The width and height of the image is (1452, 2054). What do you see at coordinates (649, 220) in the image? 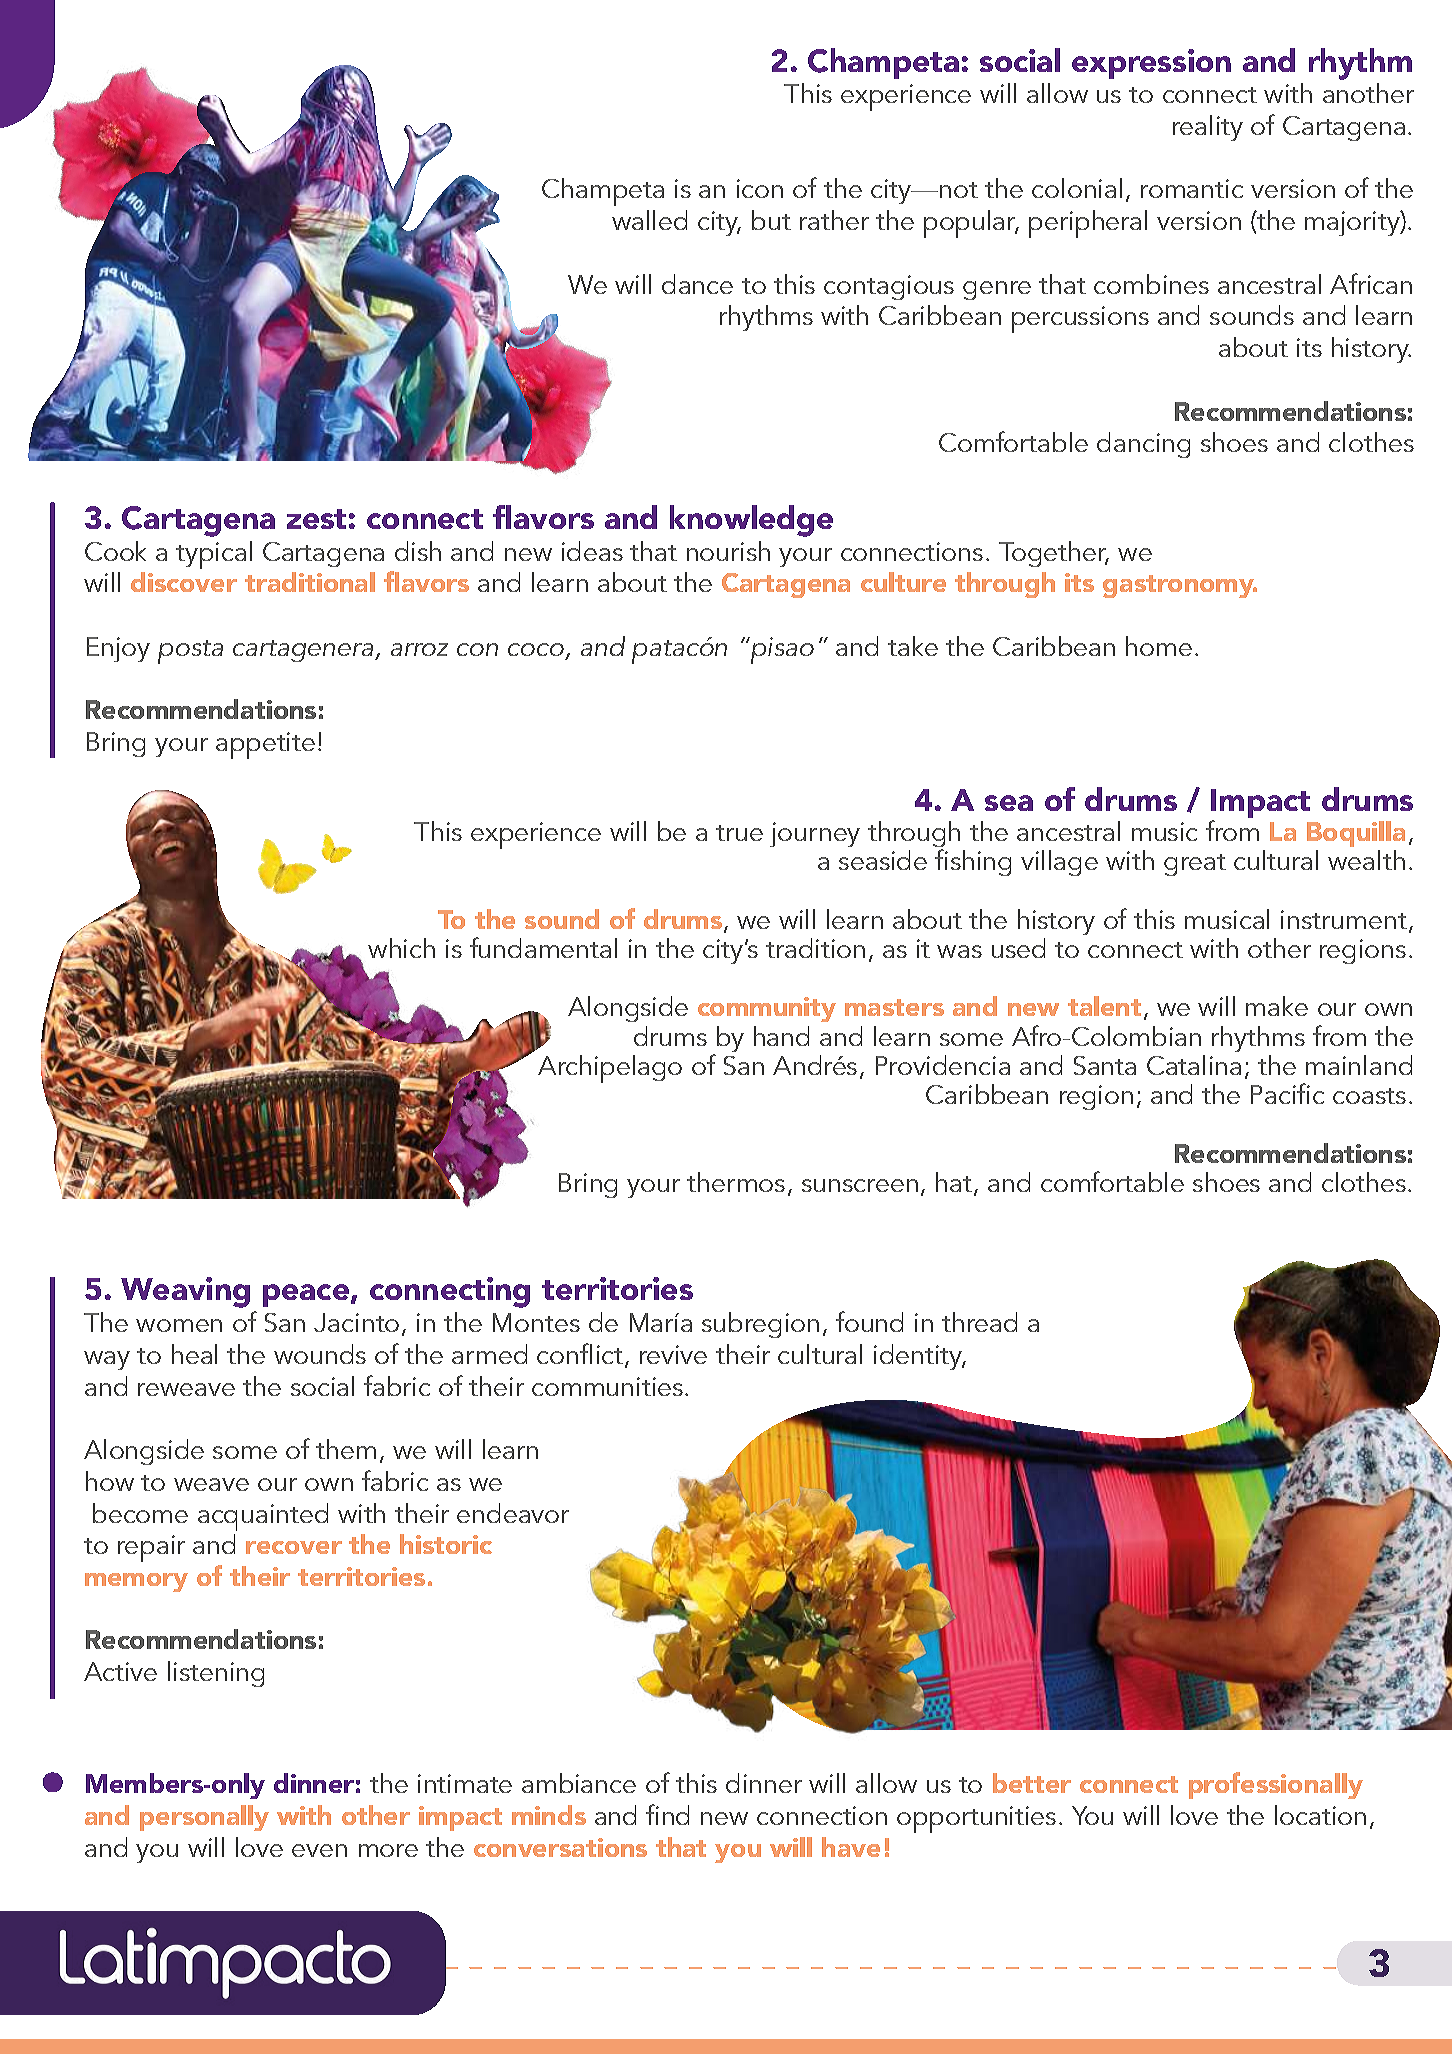
I see `walled` at bounding box center [649, 220].
